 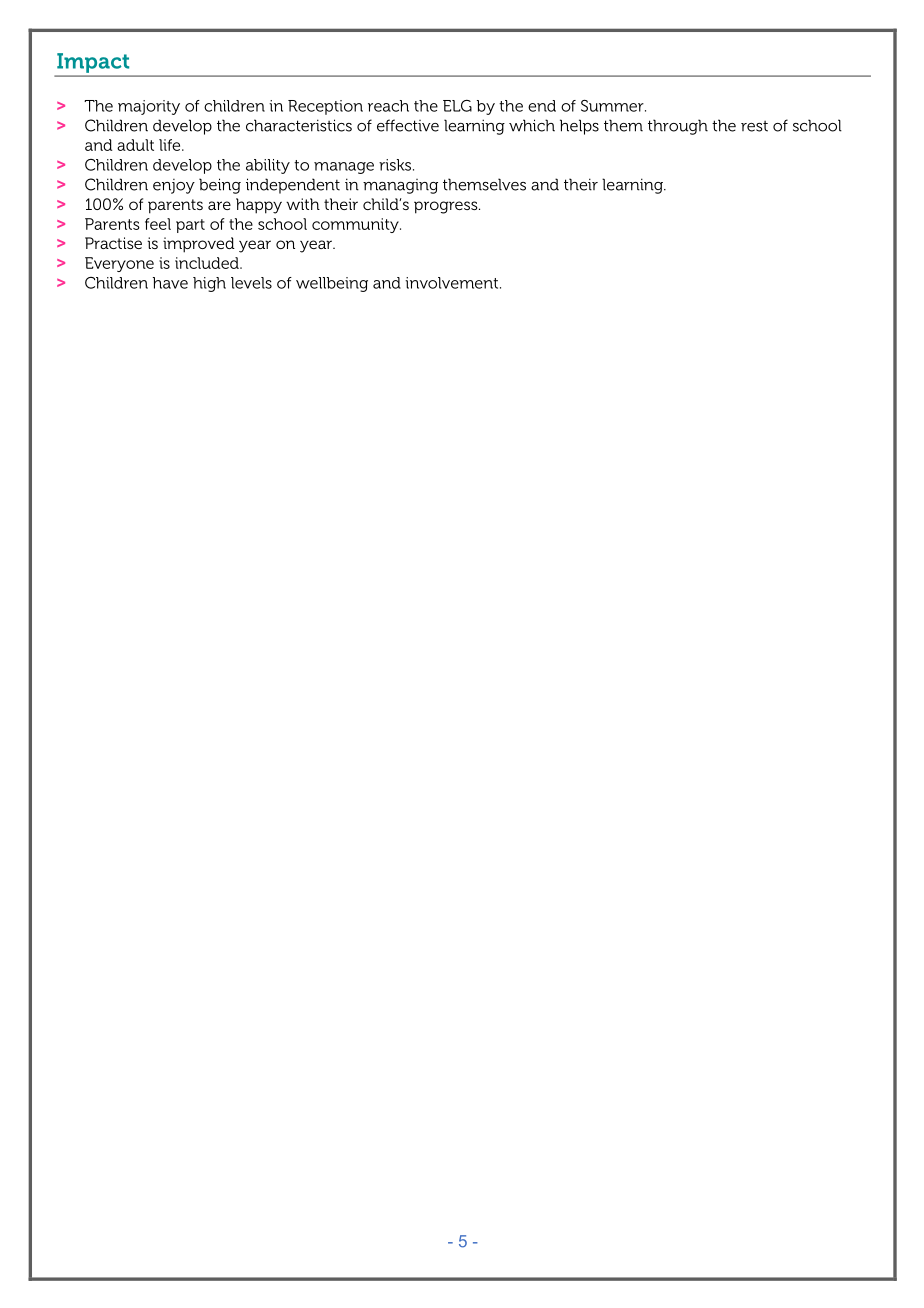 I want to click on reach, so click(x=388, y=106).
